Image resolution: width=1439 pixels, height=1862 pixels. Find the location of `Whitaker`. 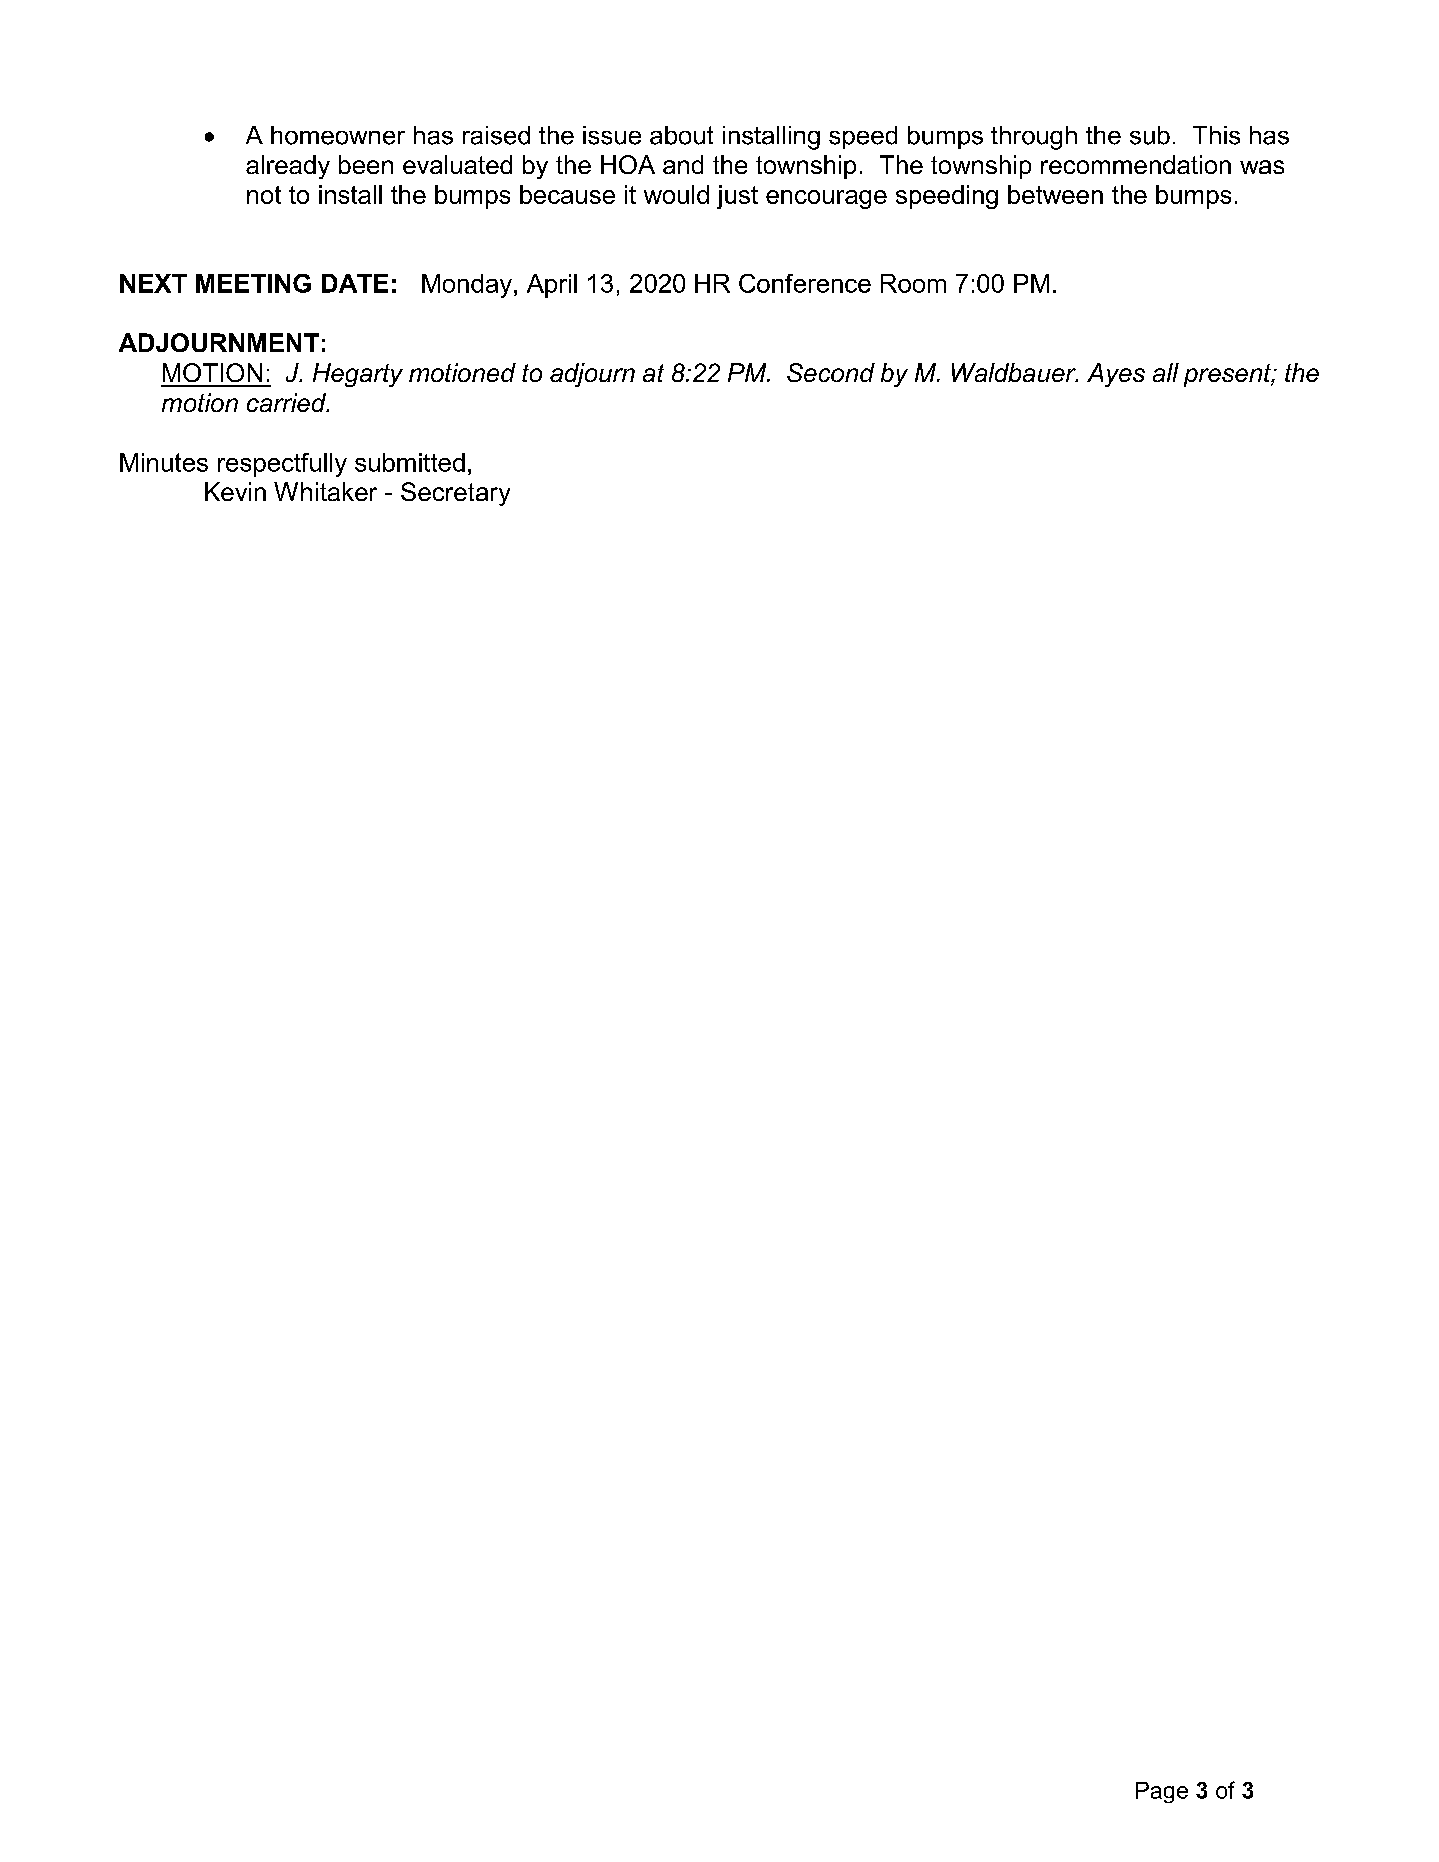

Whitaker is located at coordinates (325, 491).
